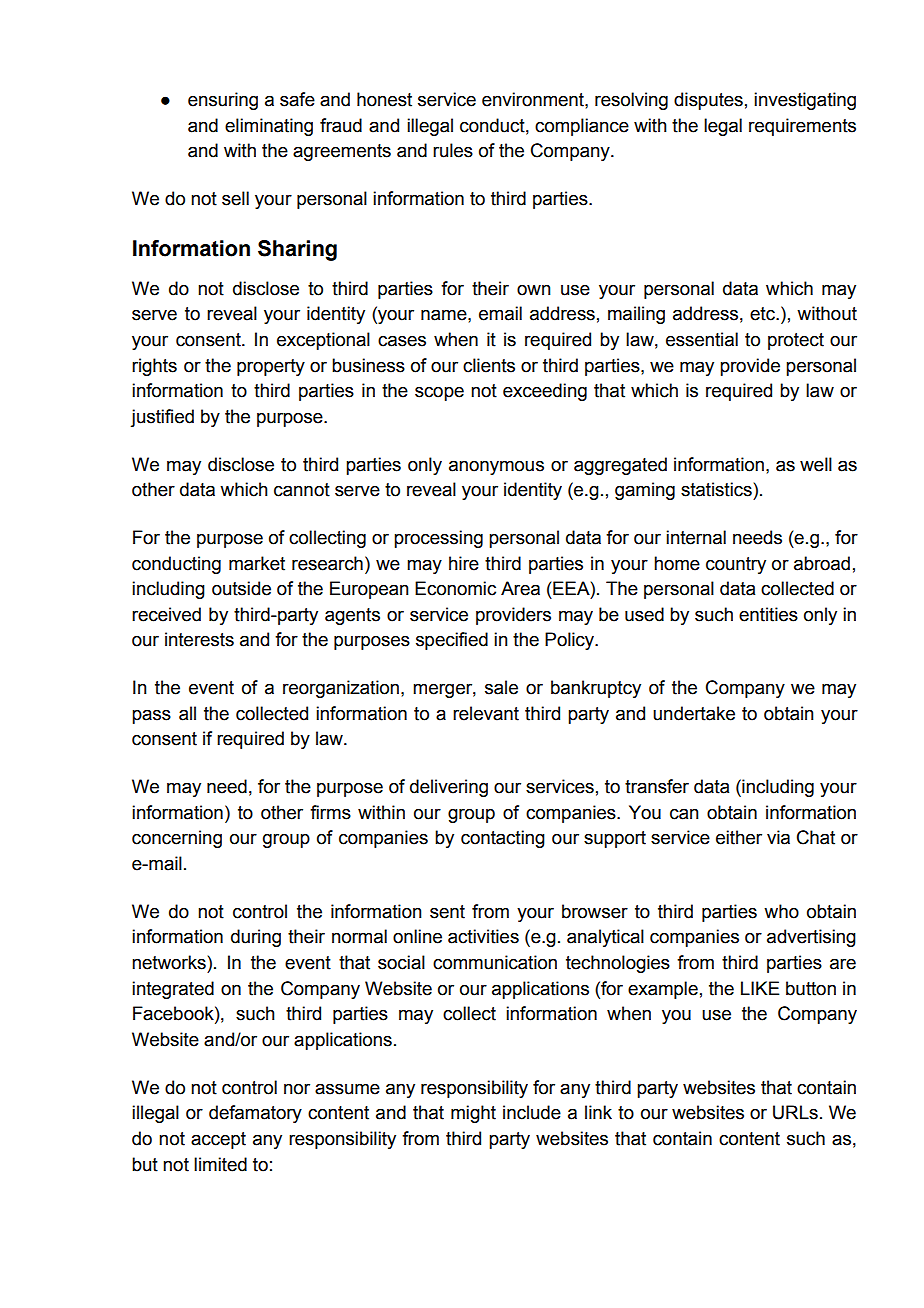 The width and height of the document is (924, 1308). I want to click on rules, so click(453, 150).
